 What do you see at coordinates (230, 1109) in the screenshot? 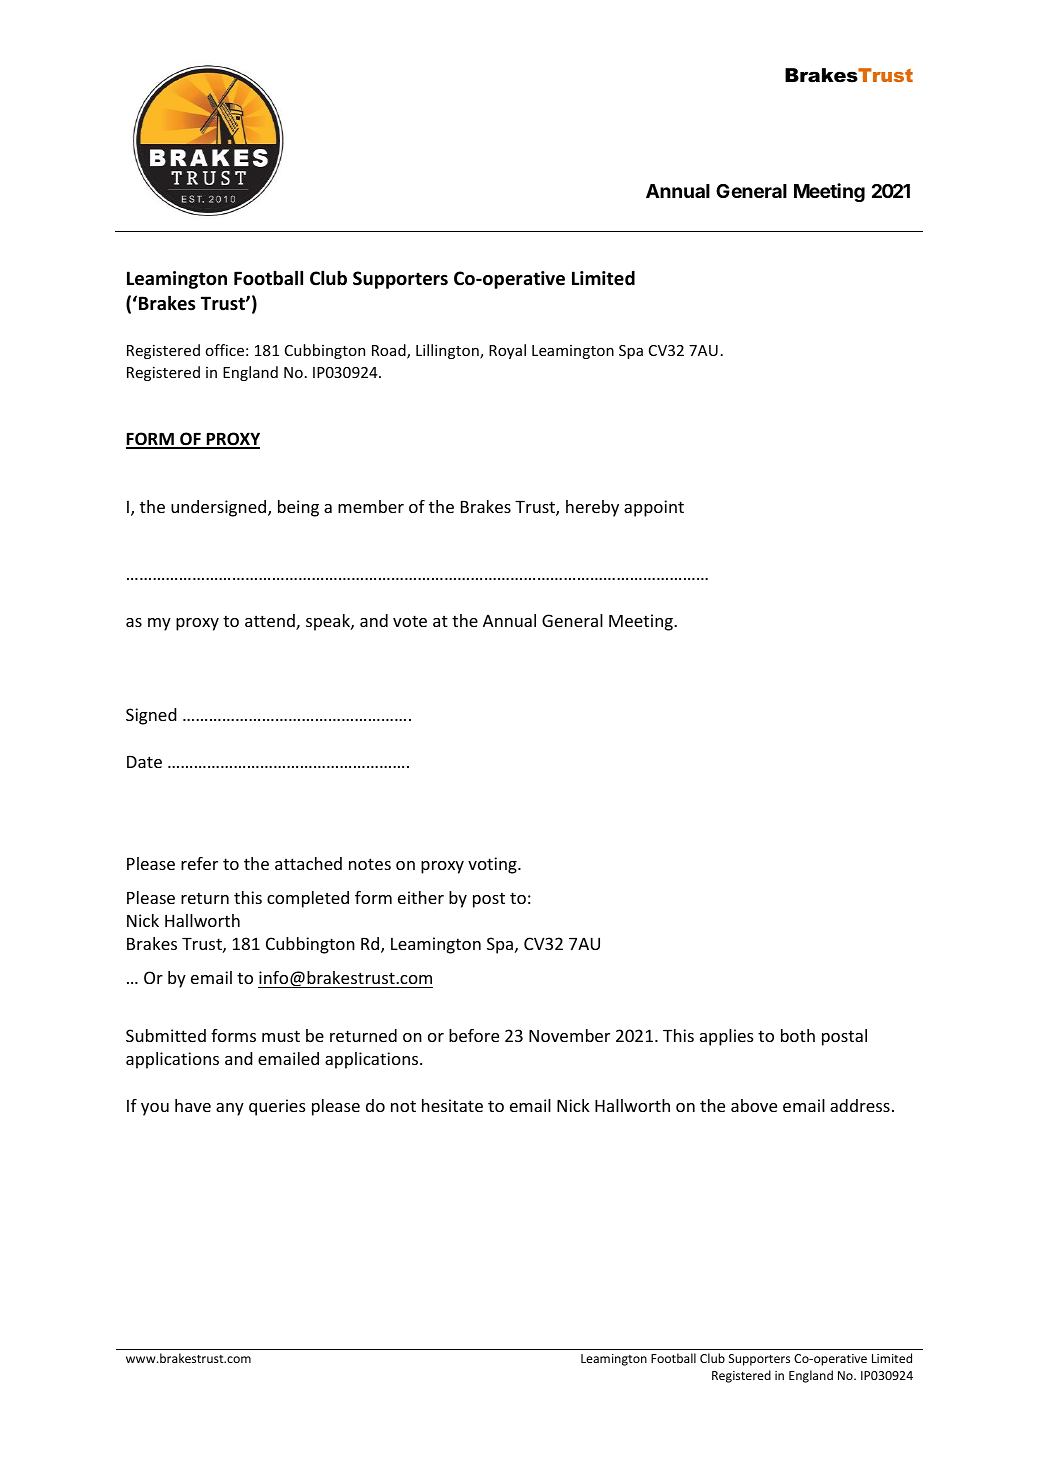
I see `any` at bounding box center [230, 1109].
